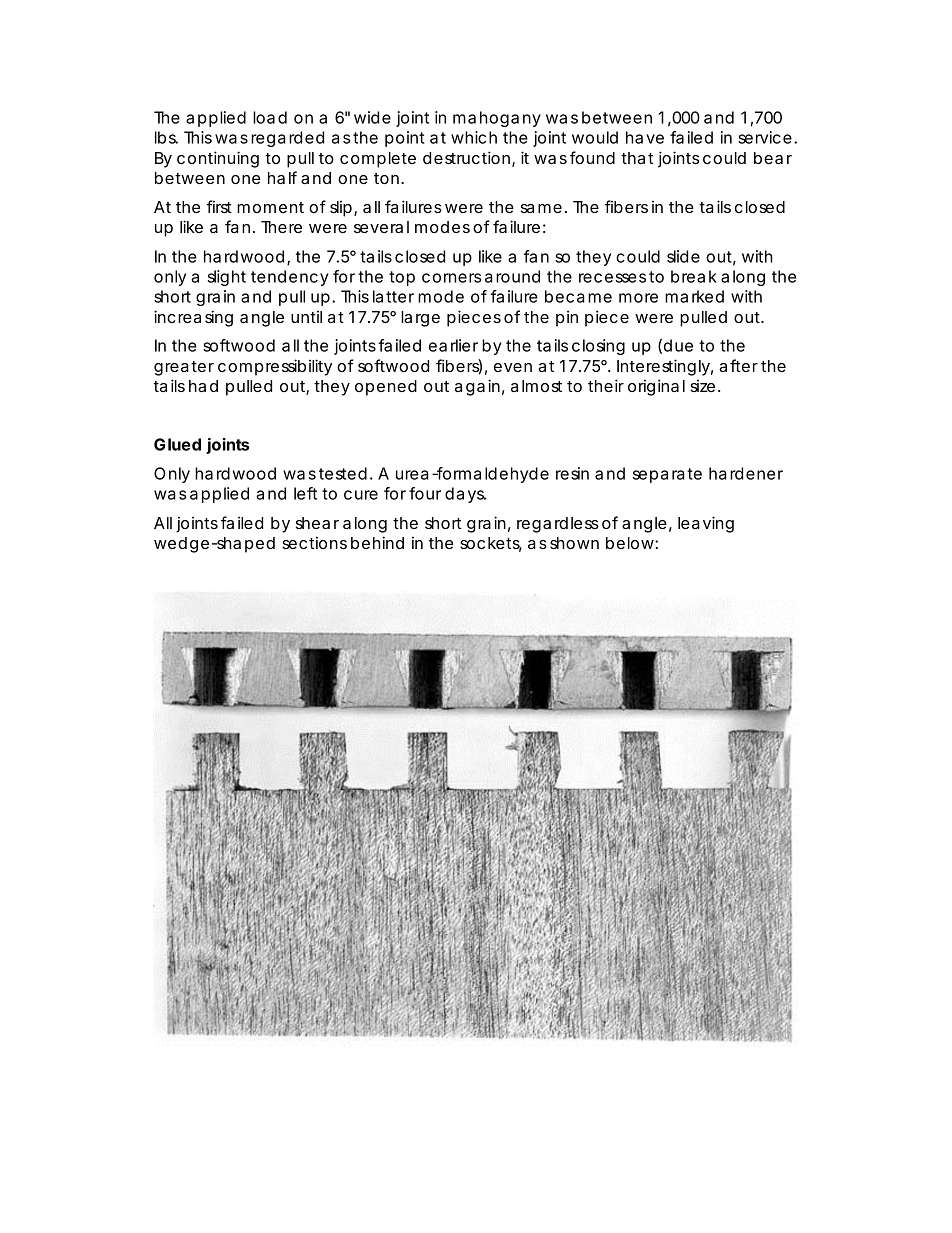 The height and width of the screenshot is (1233, 952). What do you see at coordinates (453, 345) in the screenshot?
I see `earlier` at bounding box center [453, 345].
